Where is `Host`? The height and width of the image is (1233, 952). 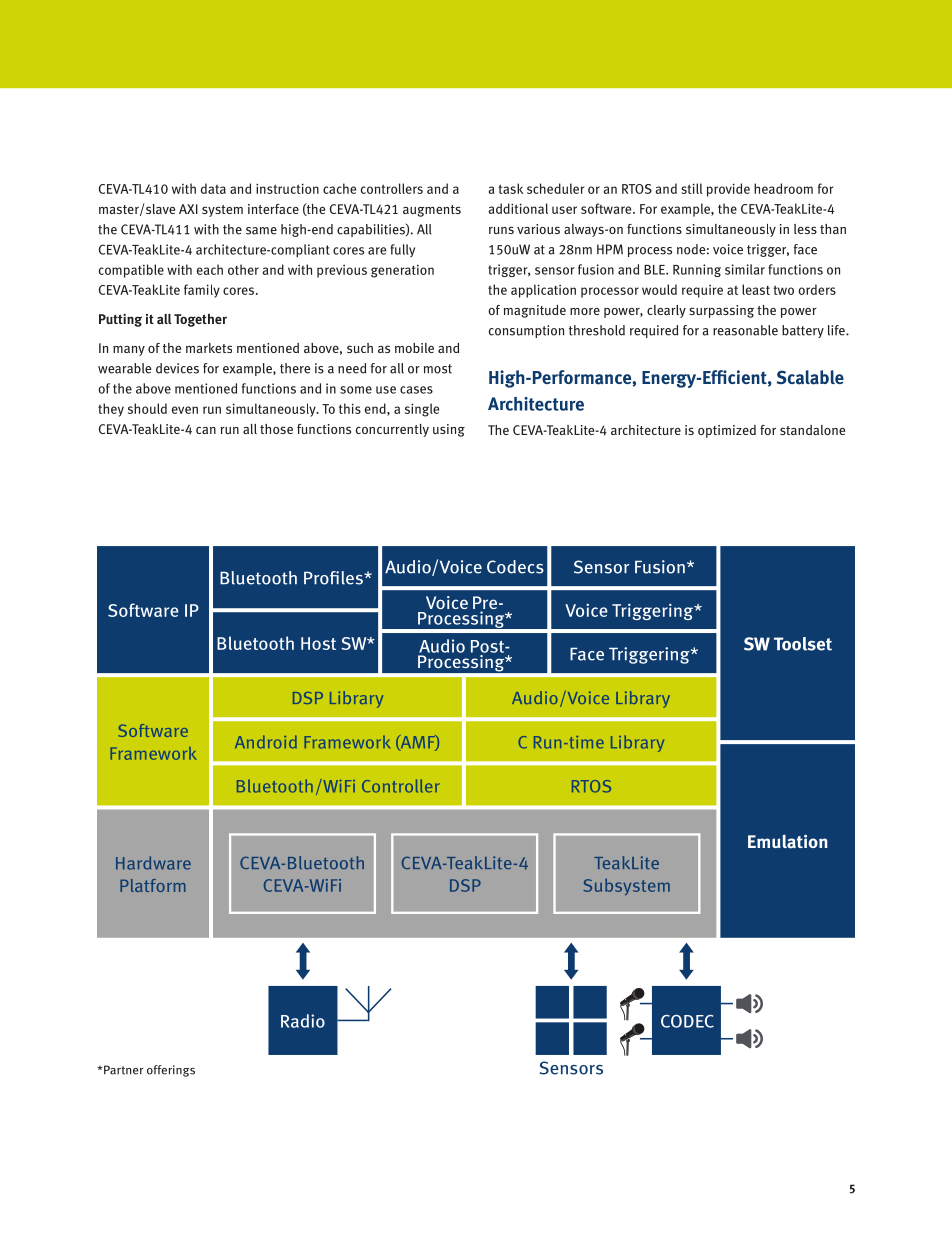
Host is located at coordinates (318, 643).
